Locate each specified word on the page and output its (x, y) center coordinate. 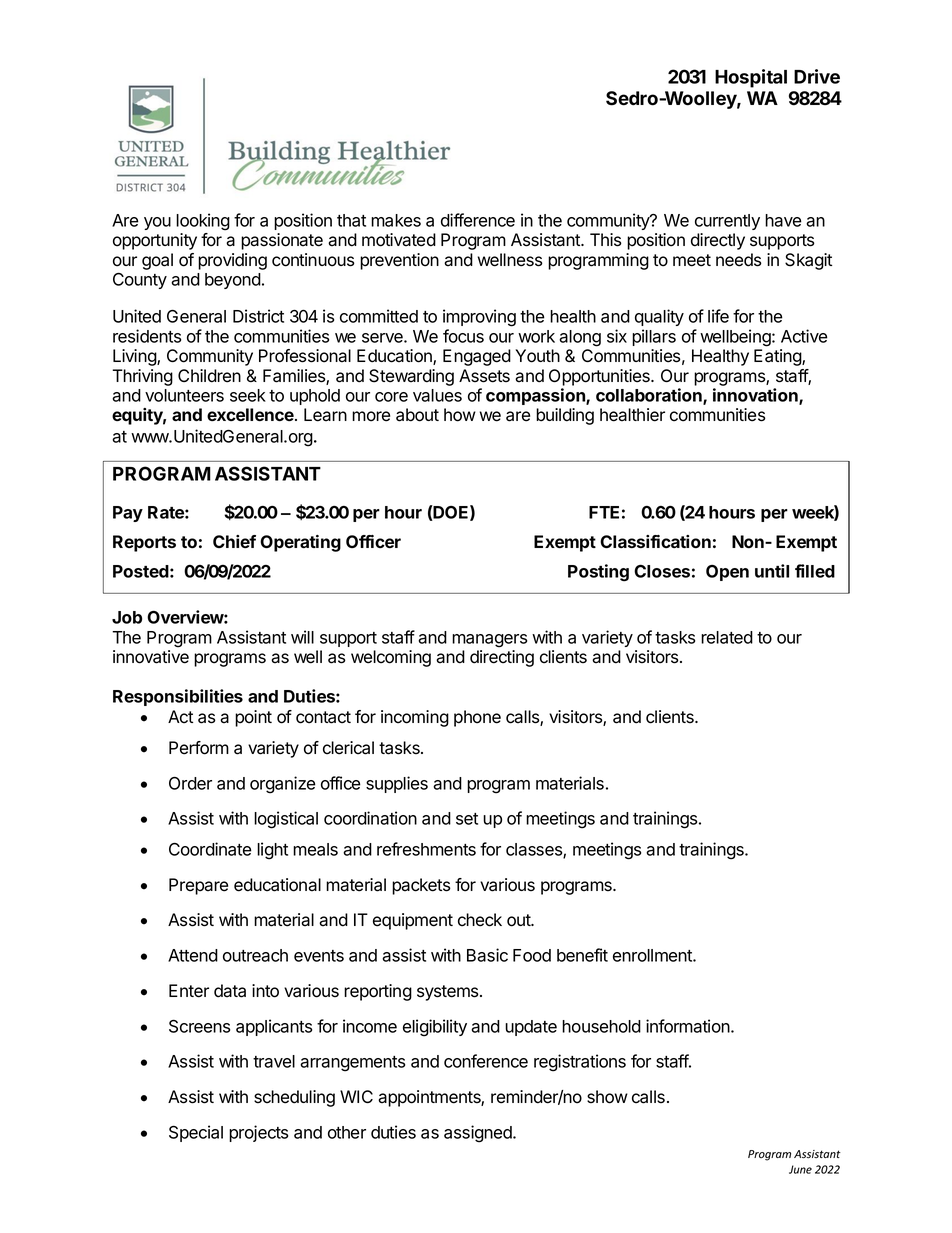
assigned (479, 1134)
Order (190, 783)
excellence (251, 414)
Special (196, 1133)
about (417, 415)
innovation (756, 396)
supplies (397, 784)
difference (478, 220)
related (727, 637)
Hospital (751, 78)
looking (203, 222)
